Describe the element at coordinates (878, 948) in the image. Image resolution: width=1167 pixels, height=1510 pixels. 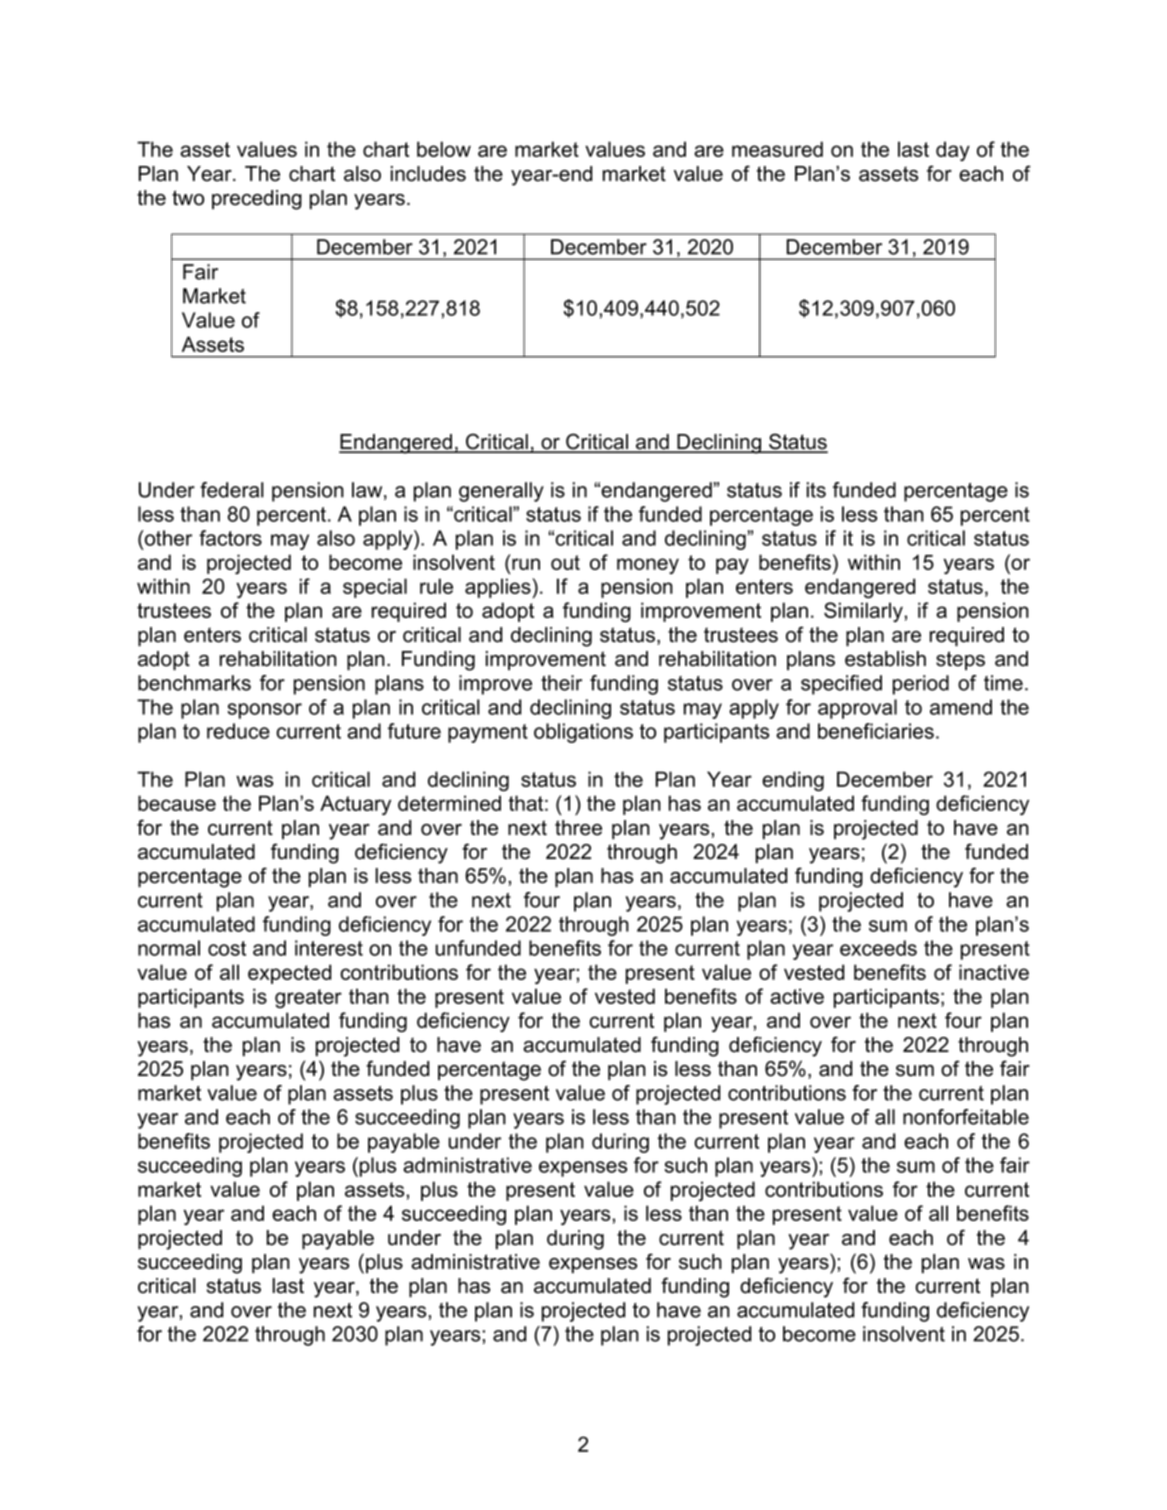
I see `exceeds` at that location.
